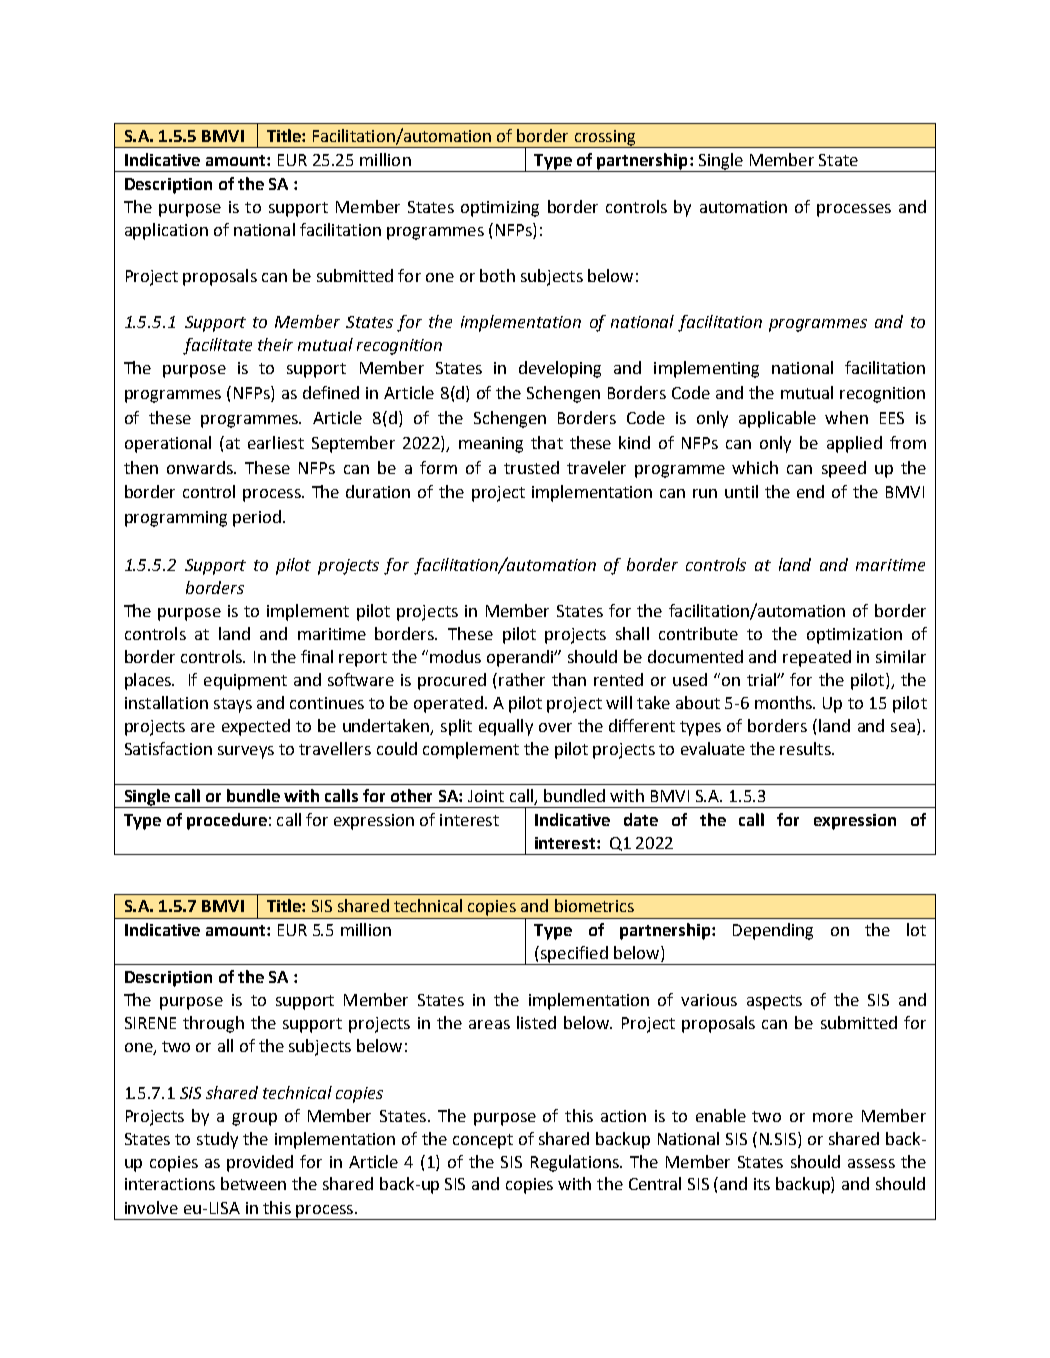 This image has height=1358, width=1050. What do you see at coordinates (500, 209) in the image?
I see `optimizing` at bounding box center [500, 209].
